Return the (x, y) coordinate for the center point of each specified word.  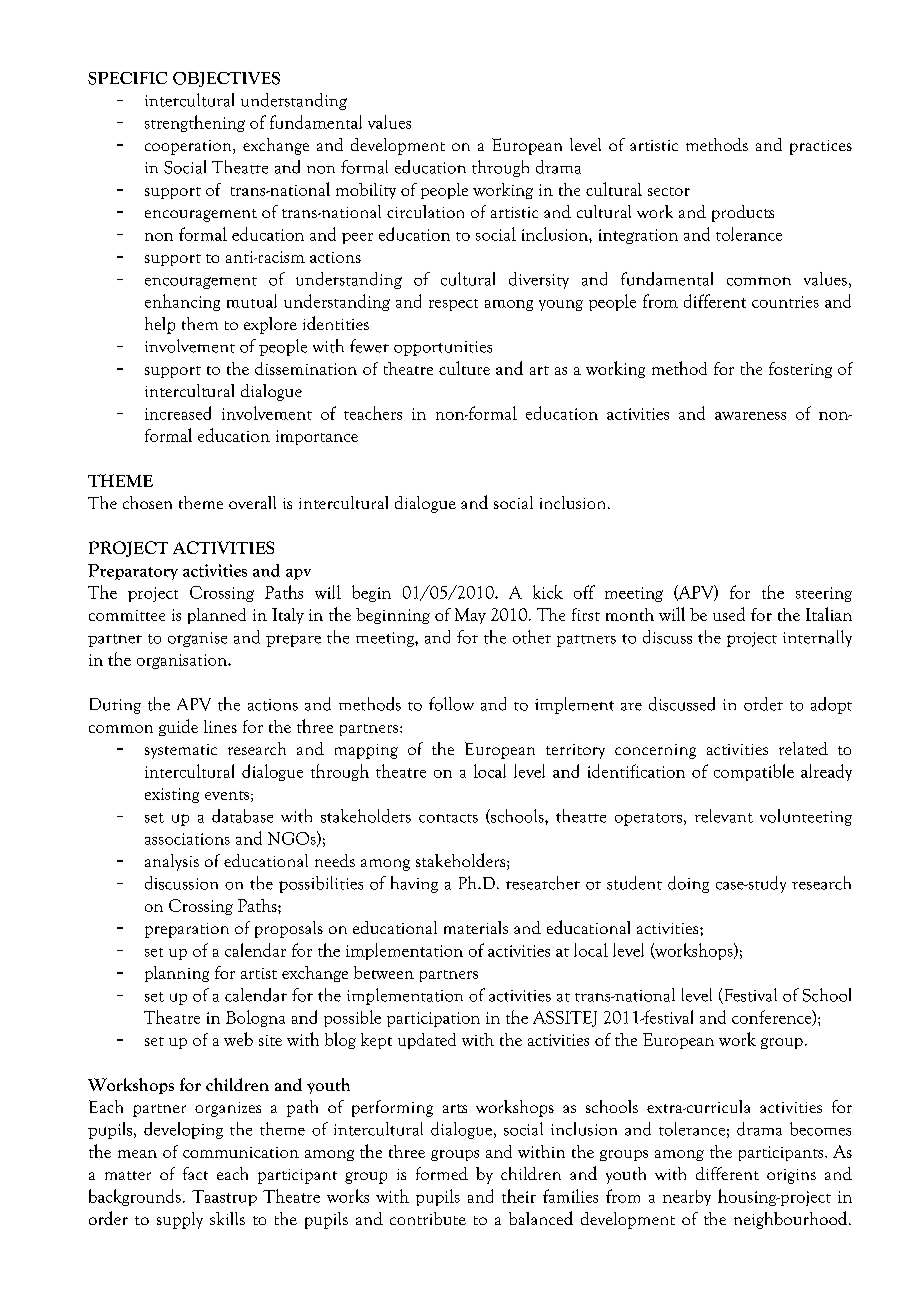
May (470, 616)
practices (821, 147)
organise (197, 639)
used (729, 614)
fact (195, 1173)
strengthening (195, 123)
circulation (425, 211)
